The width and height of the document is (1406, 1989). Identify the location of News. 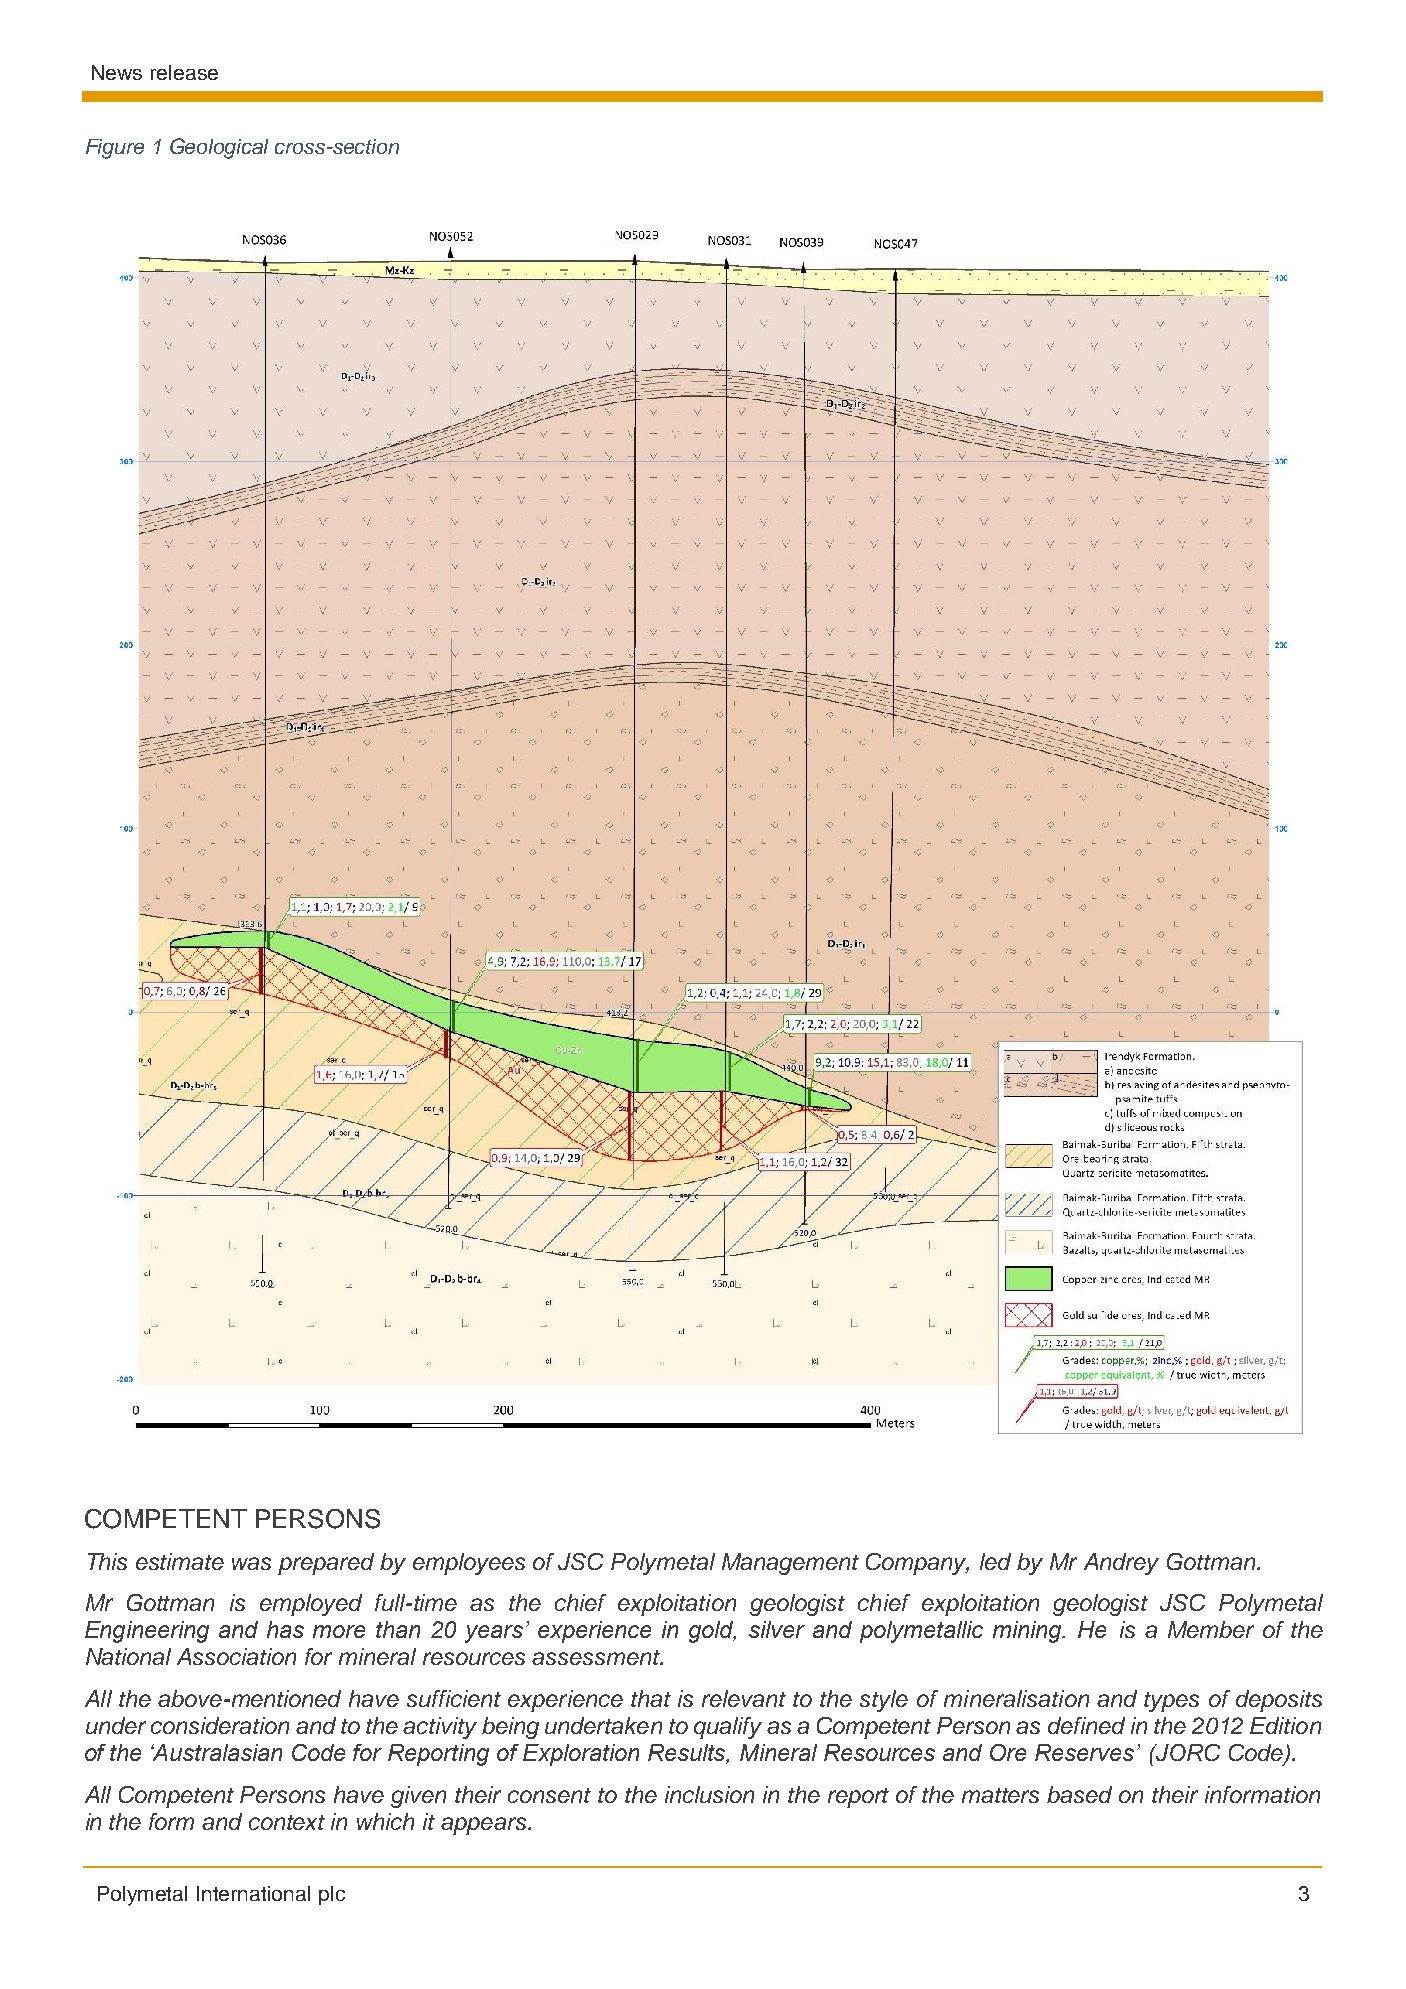
(117, 72).
